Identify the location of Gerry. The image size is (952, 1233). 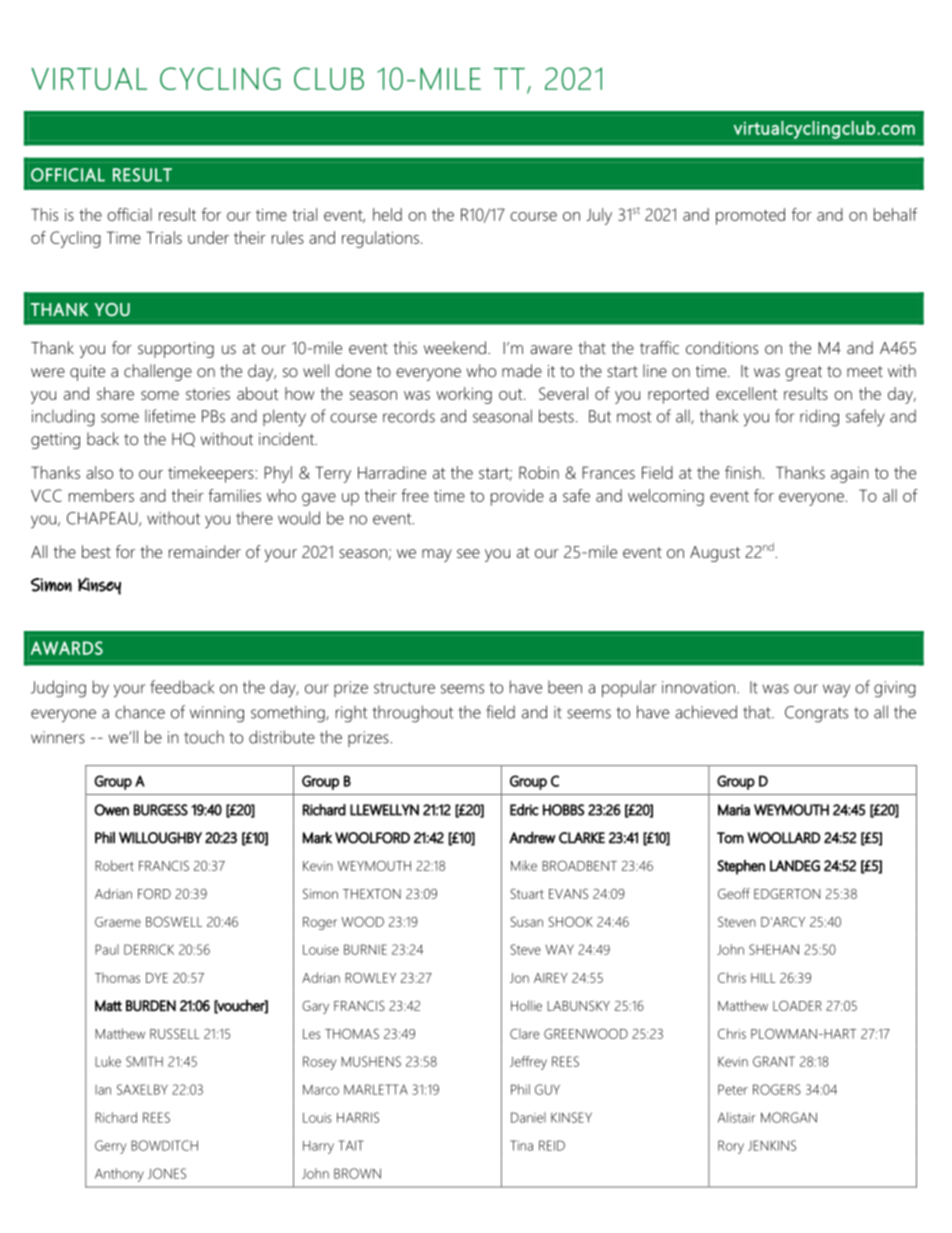
(111, 1147).
